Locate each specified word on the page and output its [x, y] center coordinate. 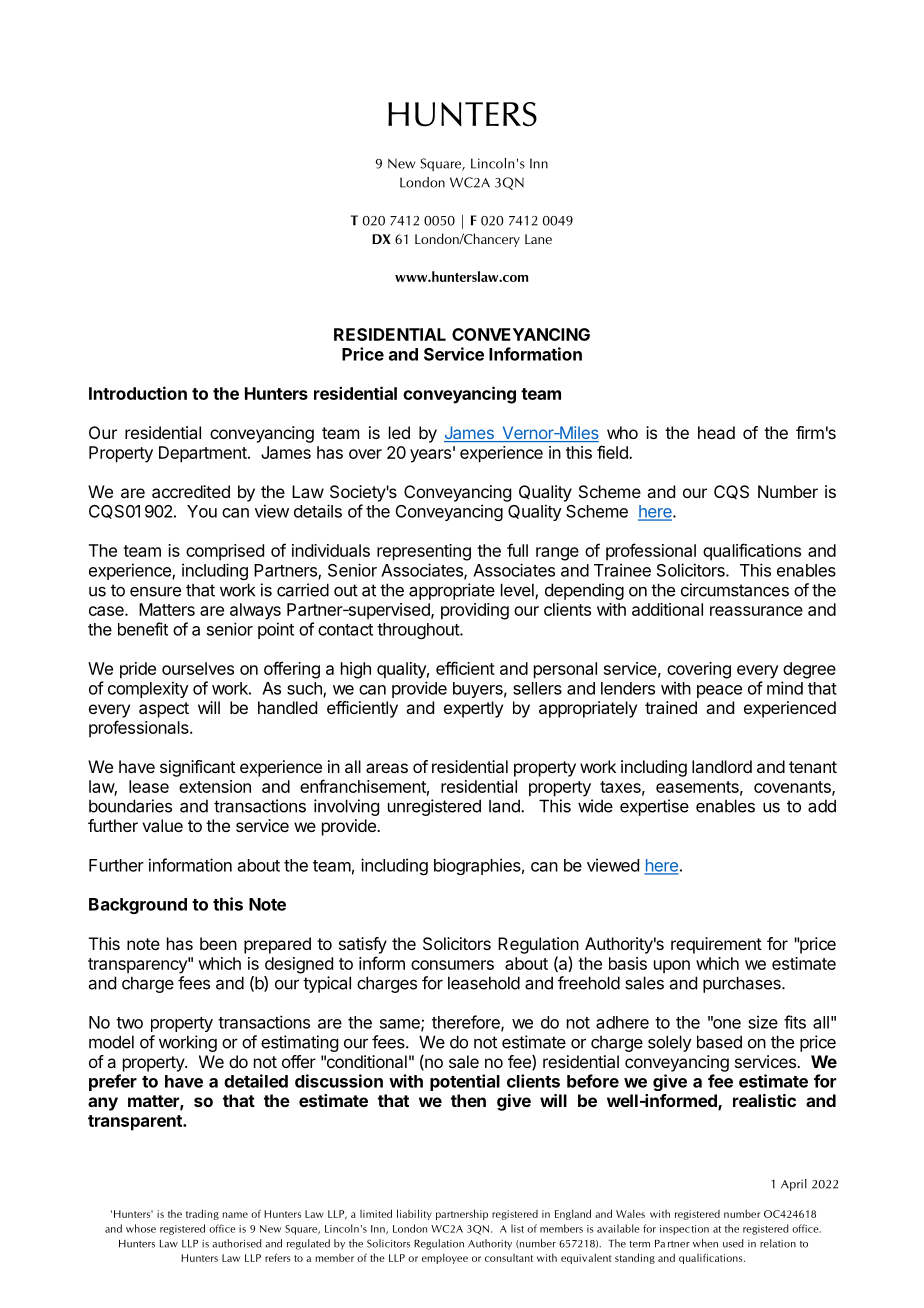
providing [475, 611]
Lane [538, 239]
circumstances [735, 590]
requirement [716, 945]
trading [202, 1214]
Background [138, 906]
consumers [452, 965]
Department [204, 454]
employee [445, 1258]
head [716, 432]
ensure [155, 591]
